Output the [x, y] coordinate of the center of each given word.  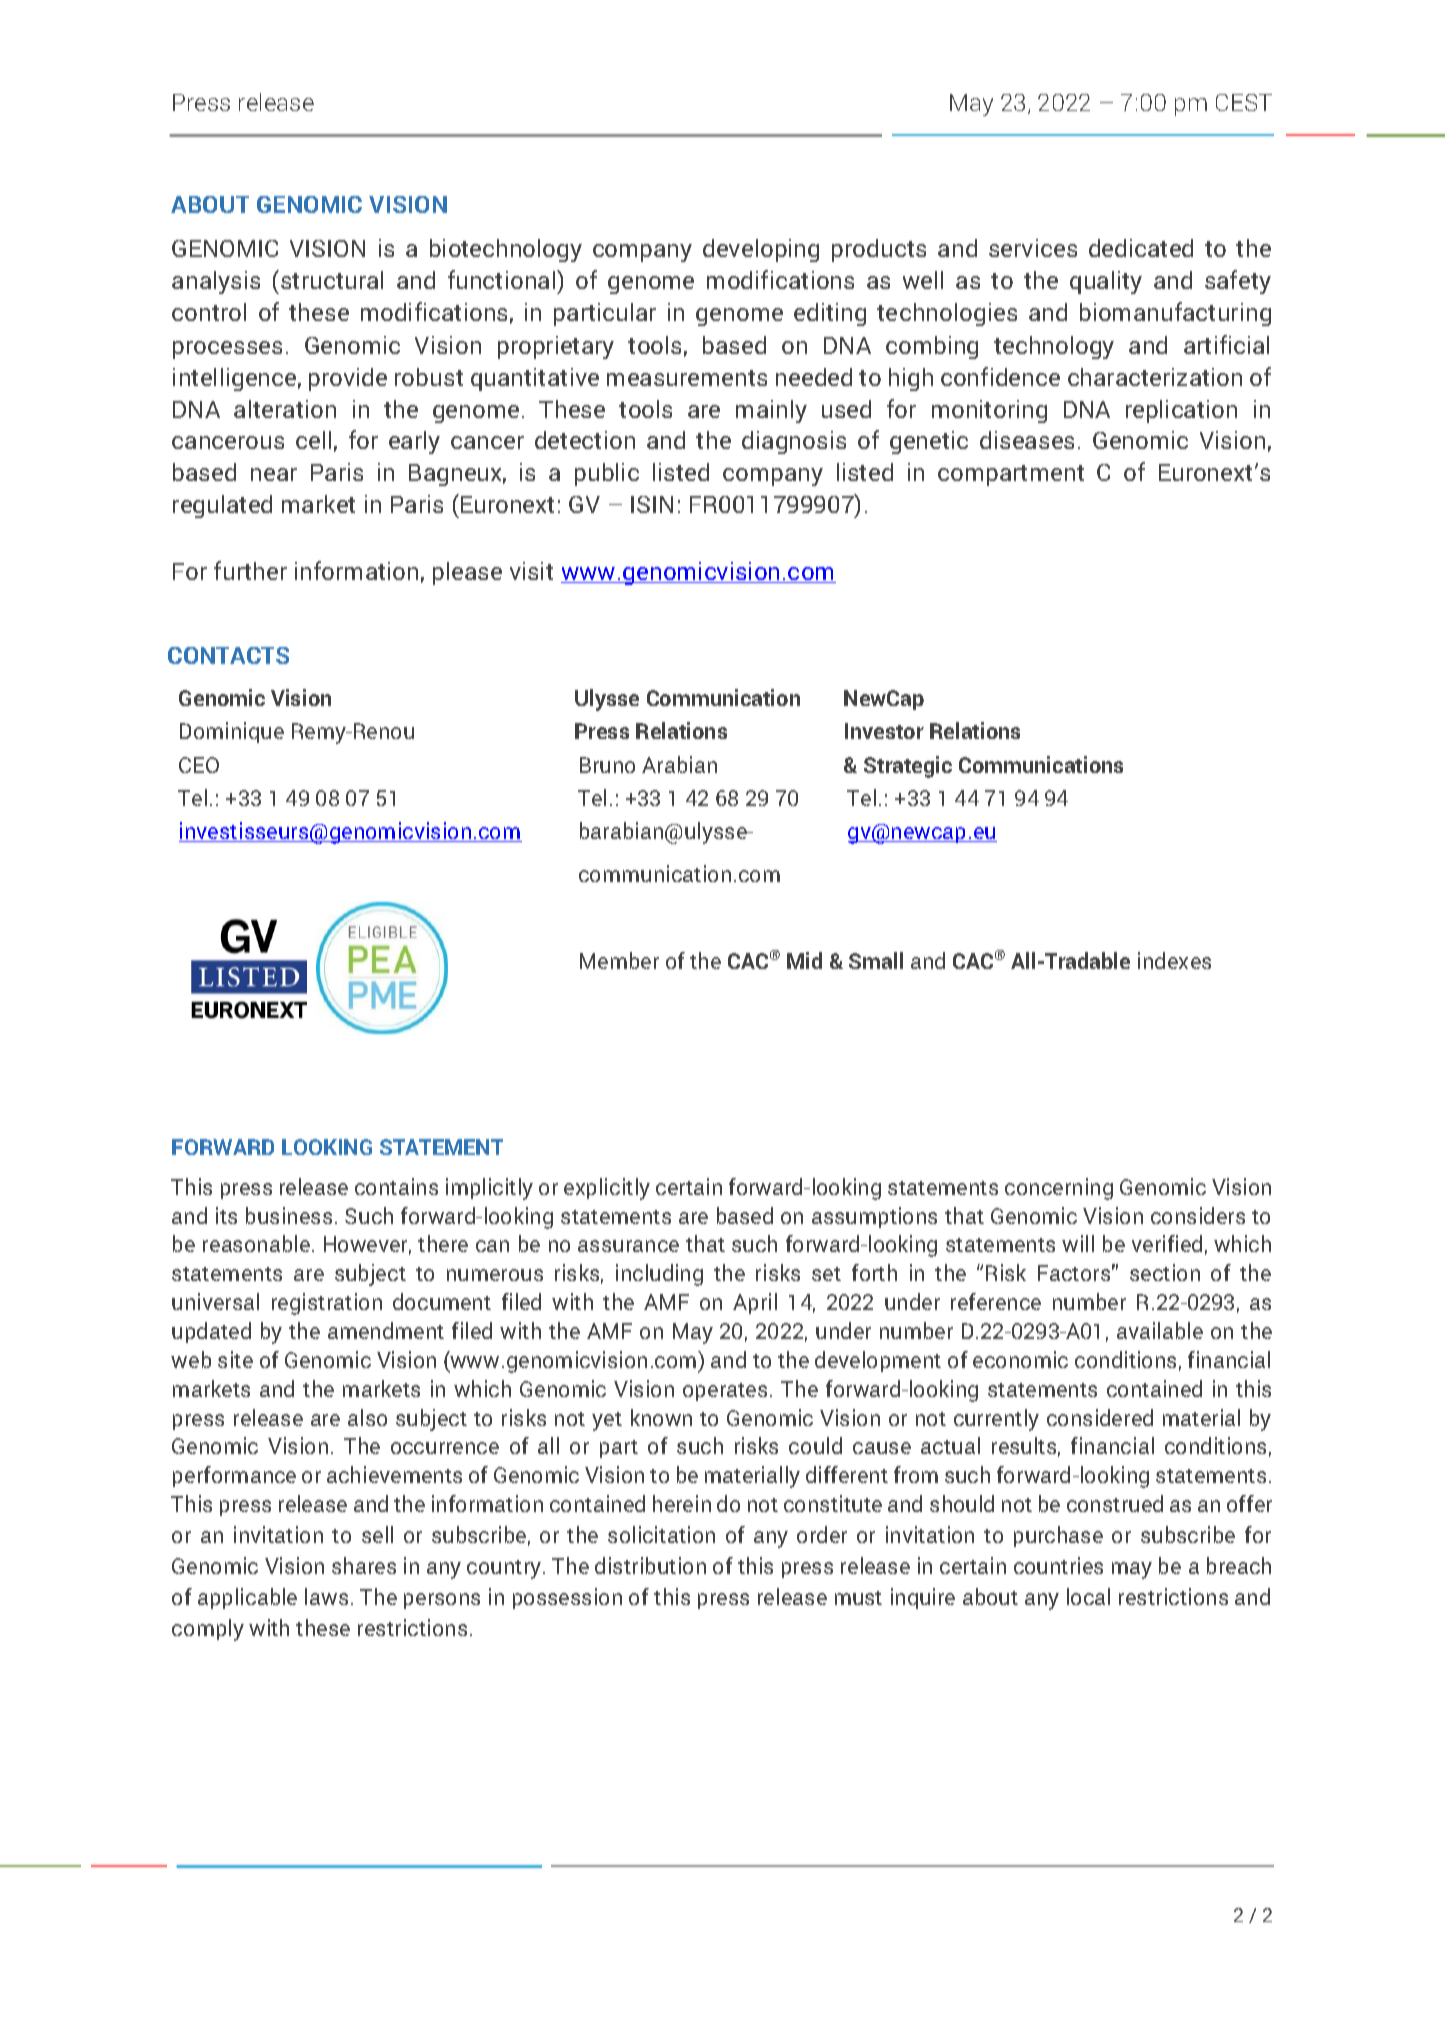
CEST [1244, 102]
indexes [1174, 960]
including [659, 1275]
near [274, 474]
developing [761, 250]
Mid [804, 960]
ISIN [652, 504]
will [1078, 1243]
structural [332, 280]
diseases [1027, 440]
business [289, 1215]
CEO [199, 765]
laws [326, 1596]
